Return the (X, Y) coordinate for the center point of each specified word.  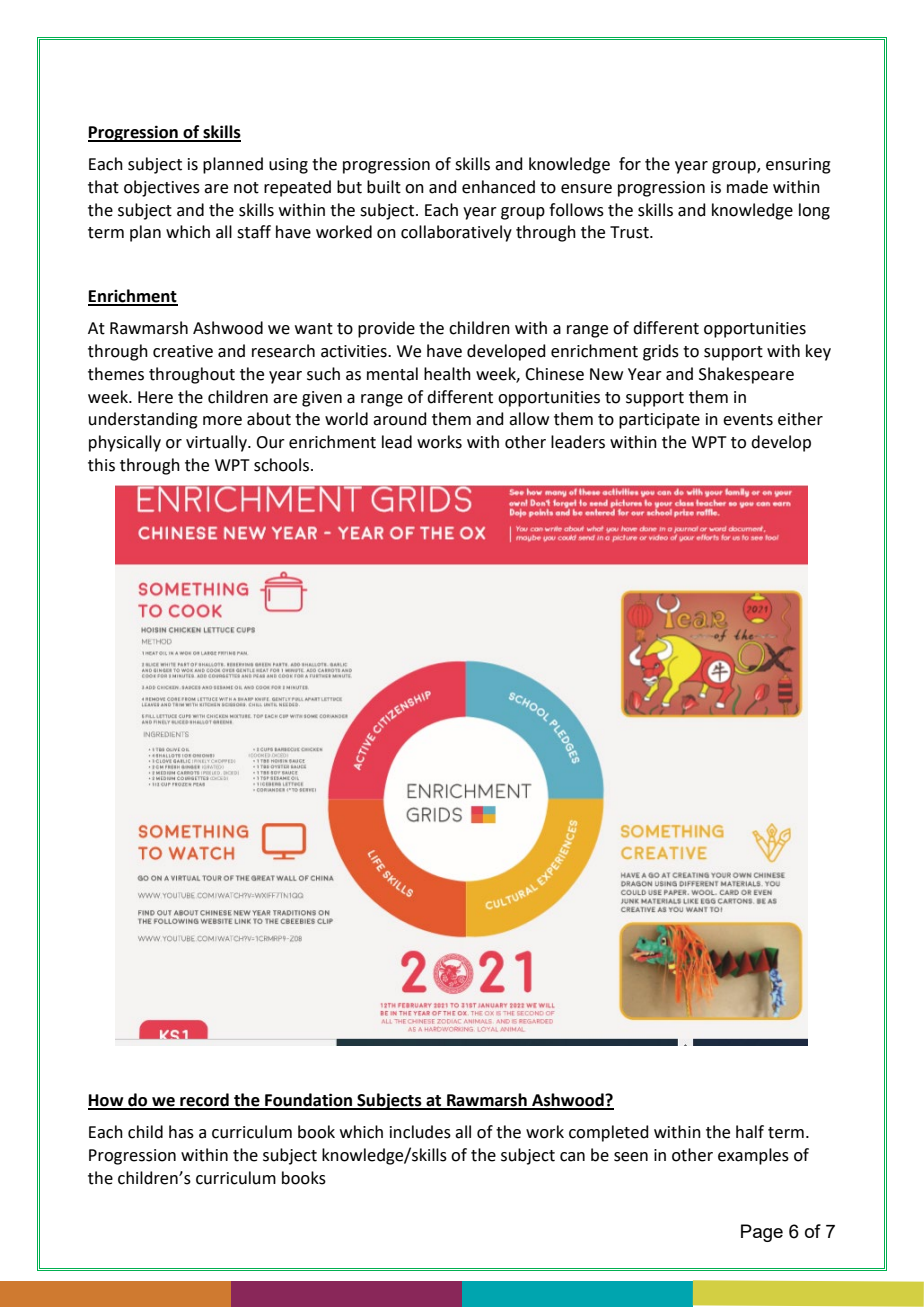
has (181, 1132)
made (747, 187)
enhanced (498, 187)
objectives (162, 188)
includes (420, 1132)
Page (762, 1233)
